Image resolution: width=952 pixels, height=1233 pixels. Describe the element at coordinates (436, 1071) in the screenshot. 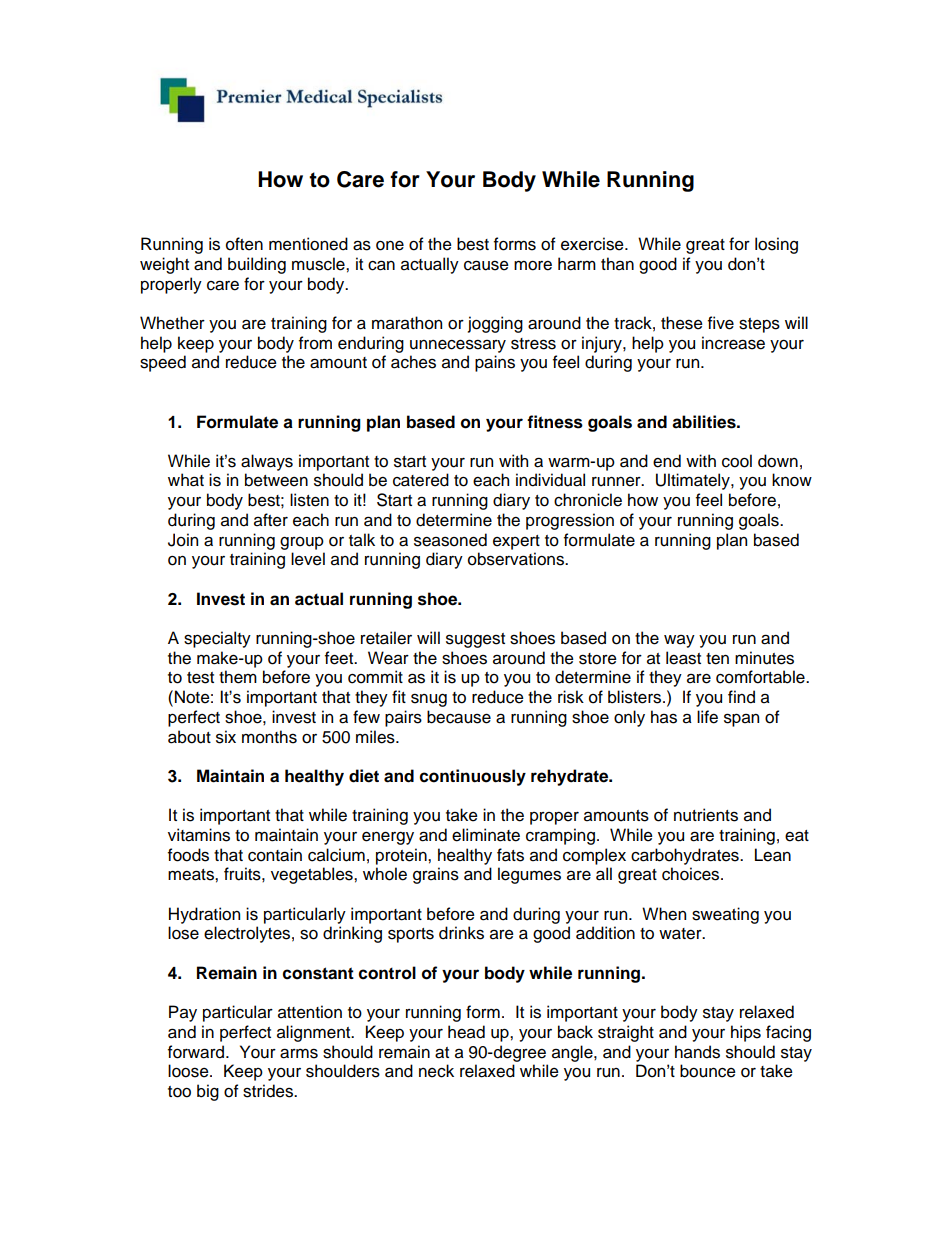

I see `neck` at that location.
